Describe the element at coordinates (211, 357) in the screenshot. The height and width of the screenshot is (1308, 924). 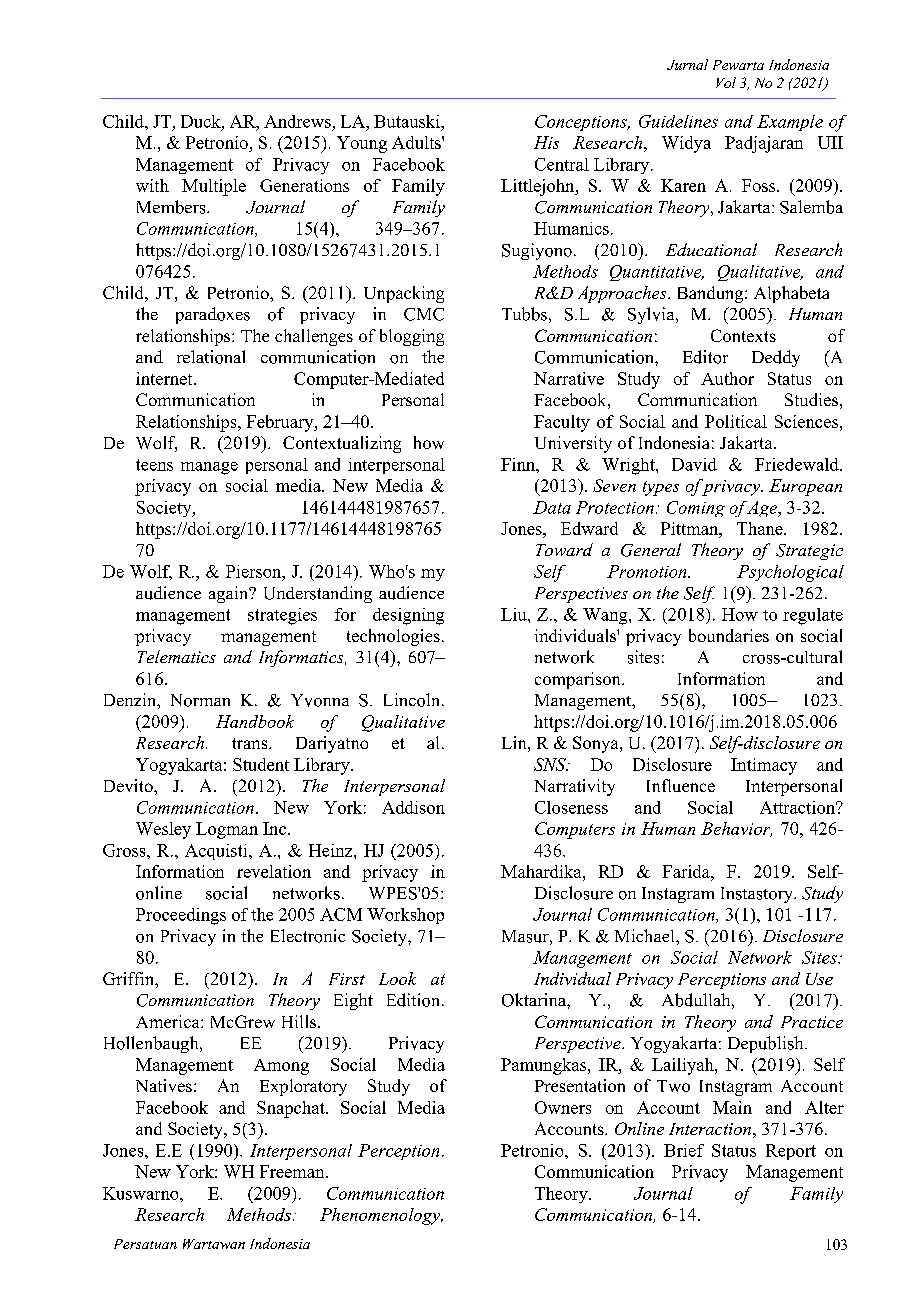
I see `relational` at that location.
